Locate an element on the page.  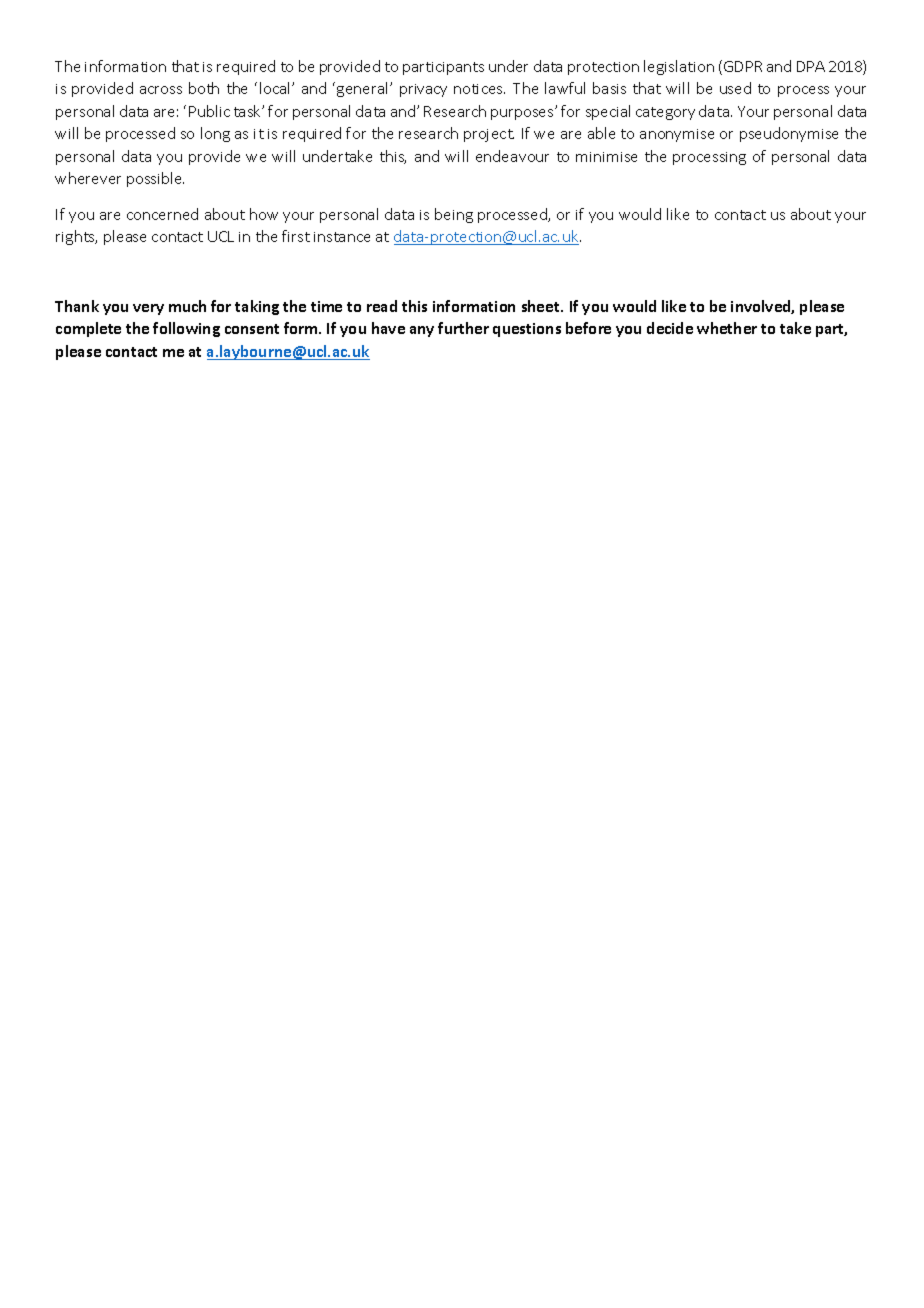
whether is located at coordinates (727, 328).
